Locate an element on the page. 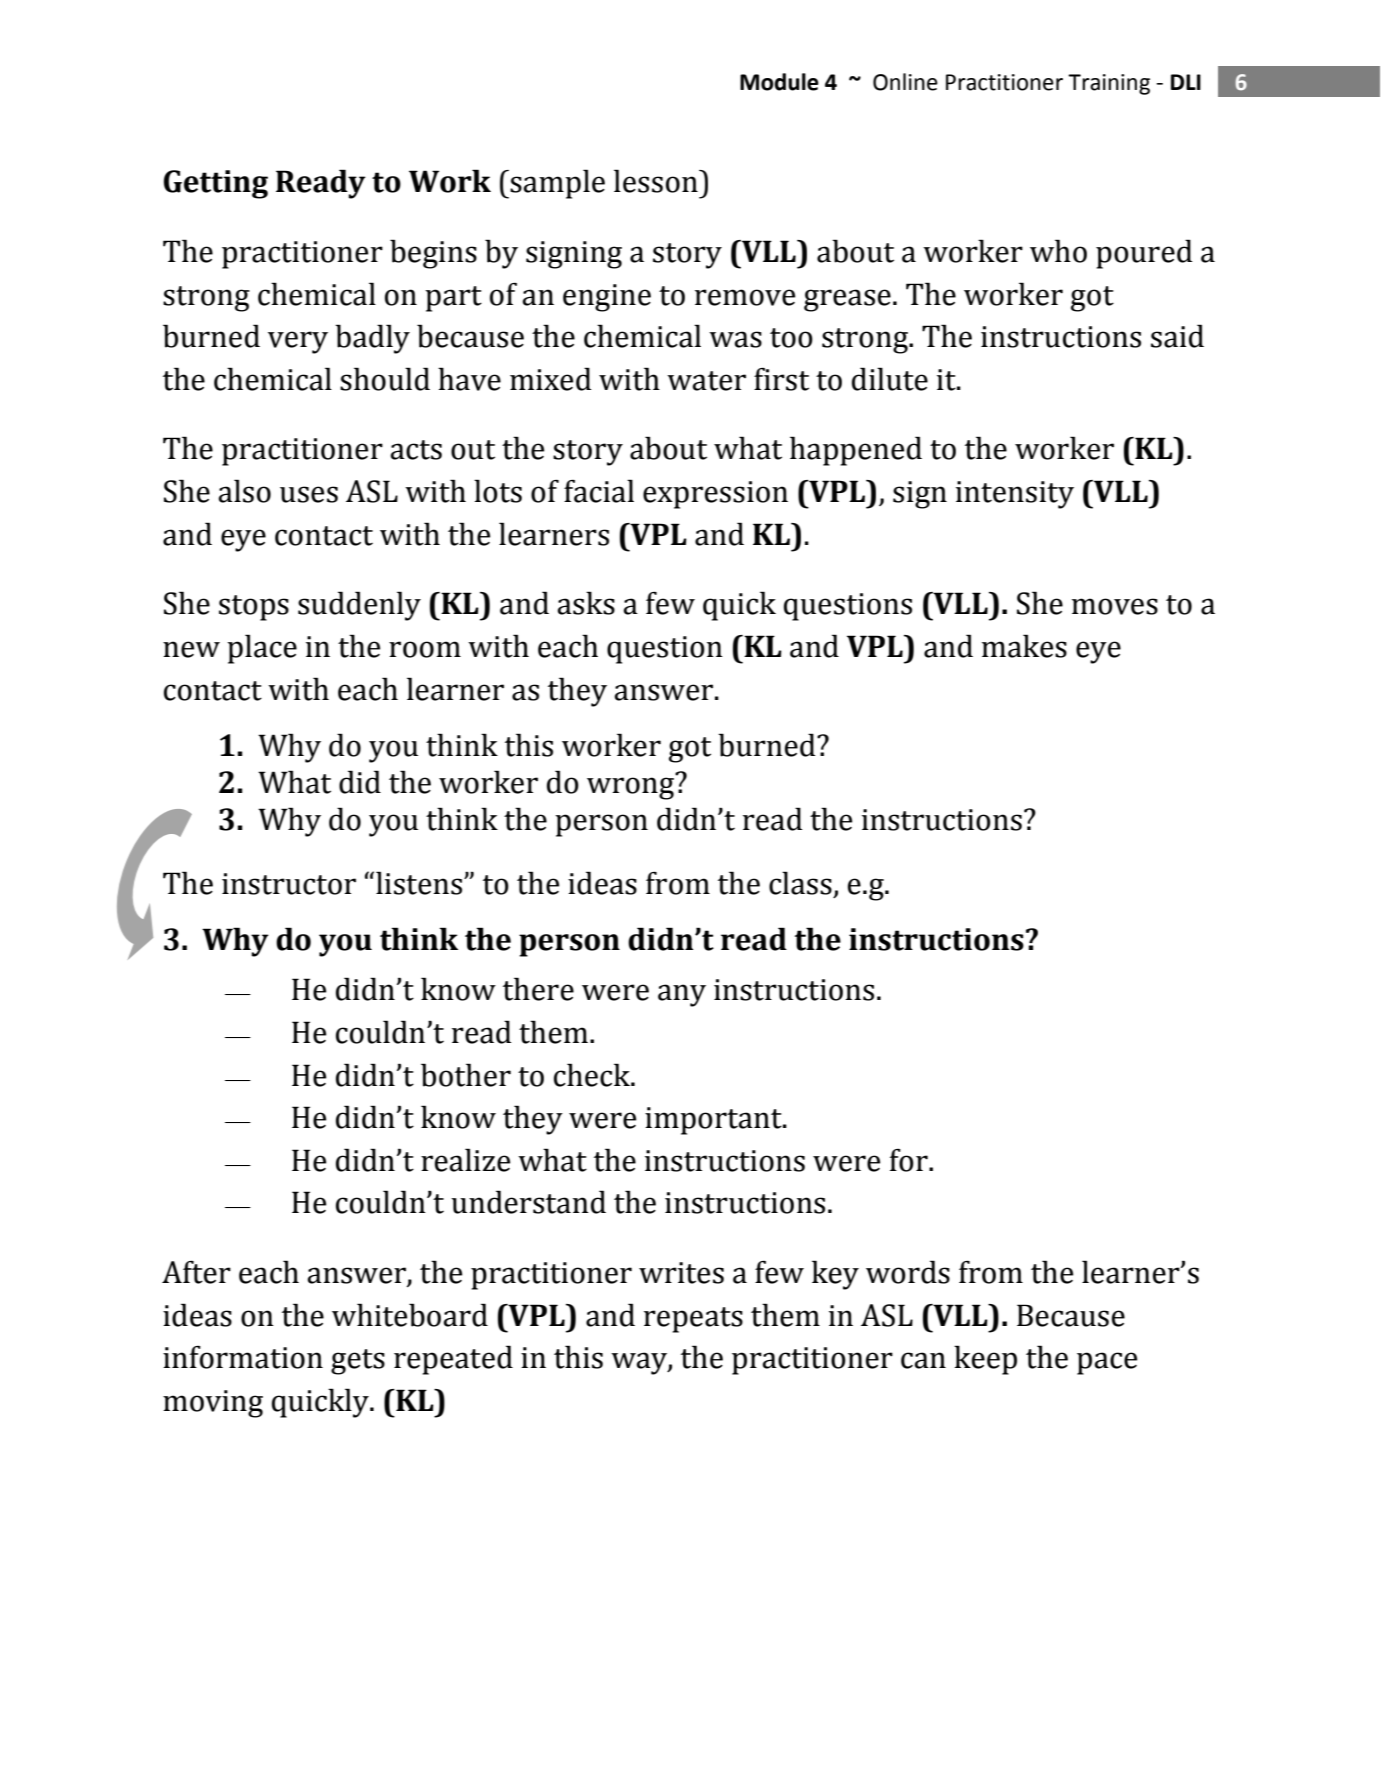 Image resolution: width=1381 pixels, height=1787 pixels. Getting is located at coordinates (216, 184).
